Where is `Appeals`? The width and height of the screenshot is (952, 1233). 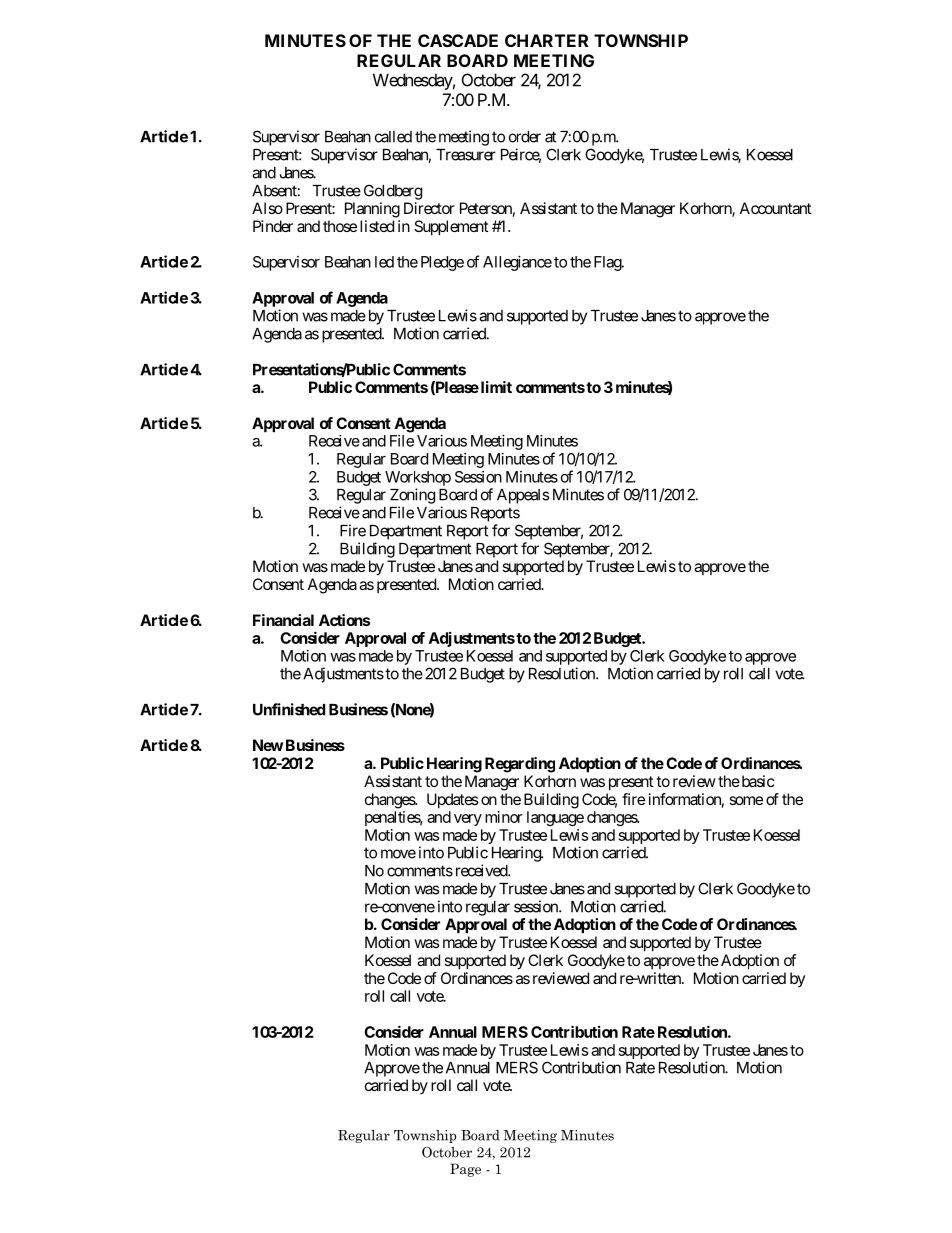
Appeals is located at coordinates (523, 496).
